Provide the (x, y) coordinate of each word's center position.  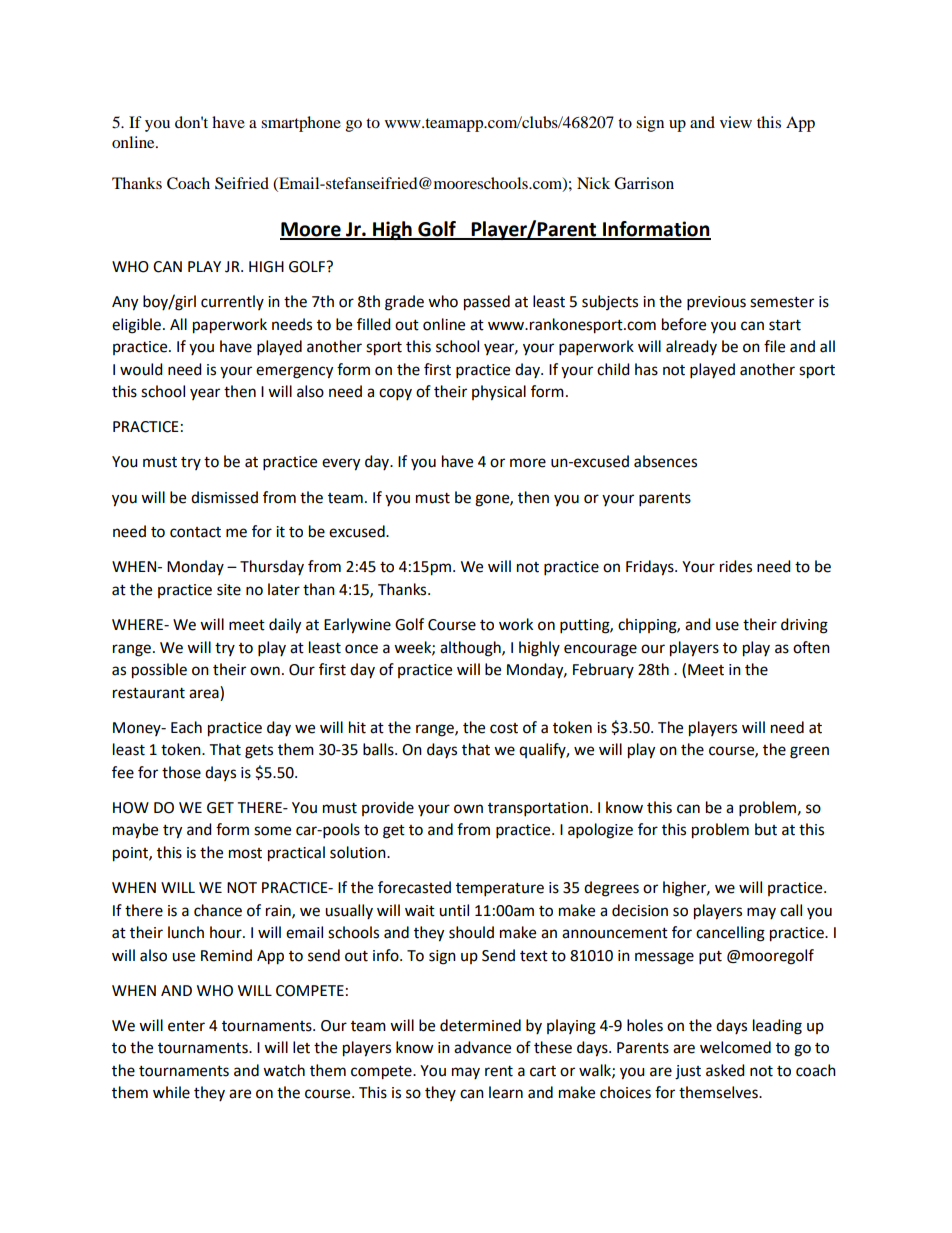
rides (736, 566)
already (691, 347)
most (245, 853)
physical (499, 393)
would (141, 369)
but (766, 829)
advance (482, 1047)
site (229, 590)
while (171, 1092)
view (736, 122)
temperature (500, 890)
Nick (593, 183)
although (471, 649)
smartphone (301, 124)
